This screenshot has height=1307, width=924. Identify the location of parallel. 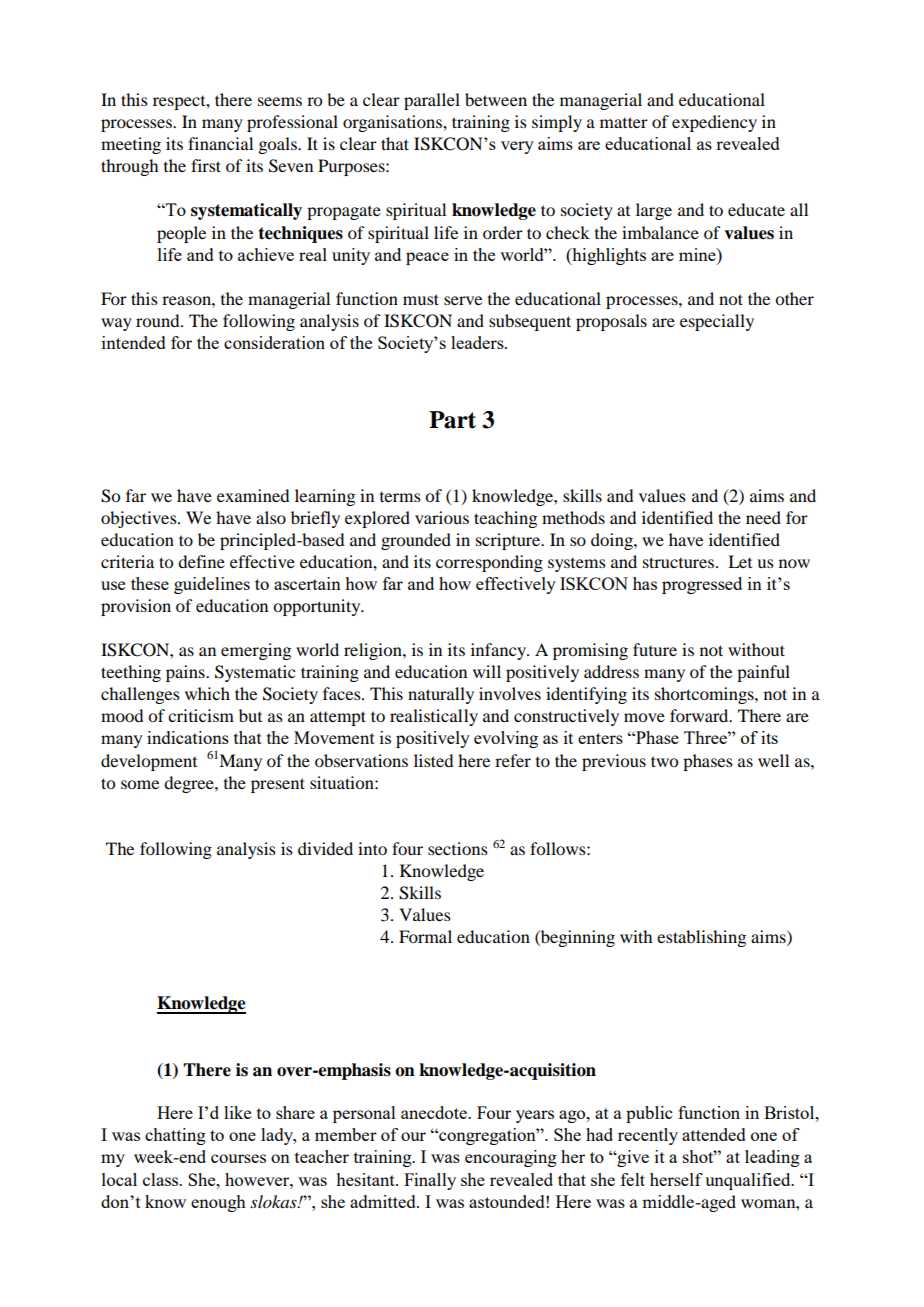
(432, 101).
